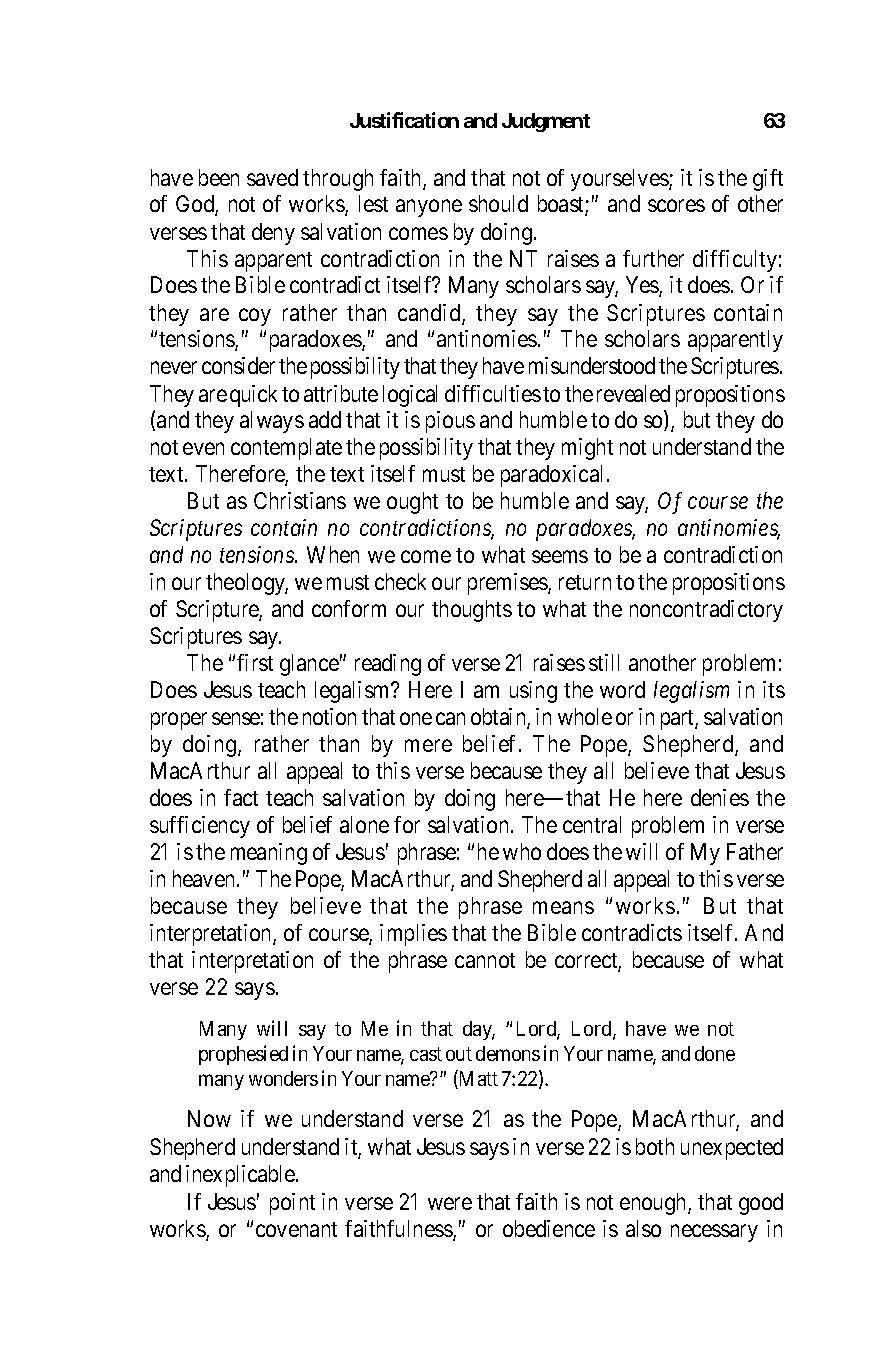 This image has height=1345, width=896. I want to click on should, so click(498, 203).
